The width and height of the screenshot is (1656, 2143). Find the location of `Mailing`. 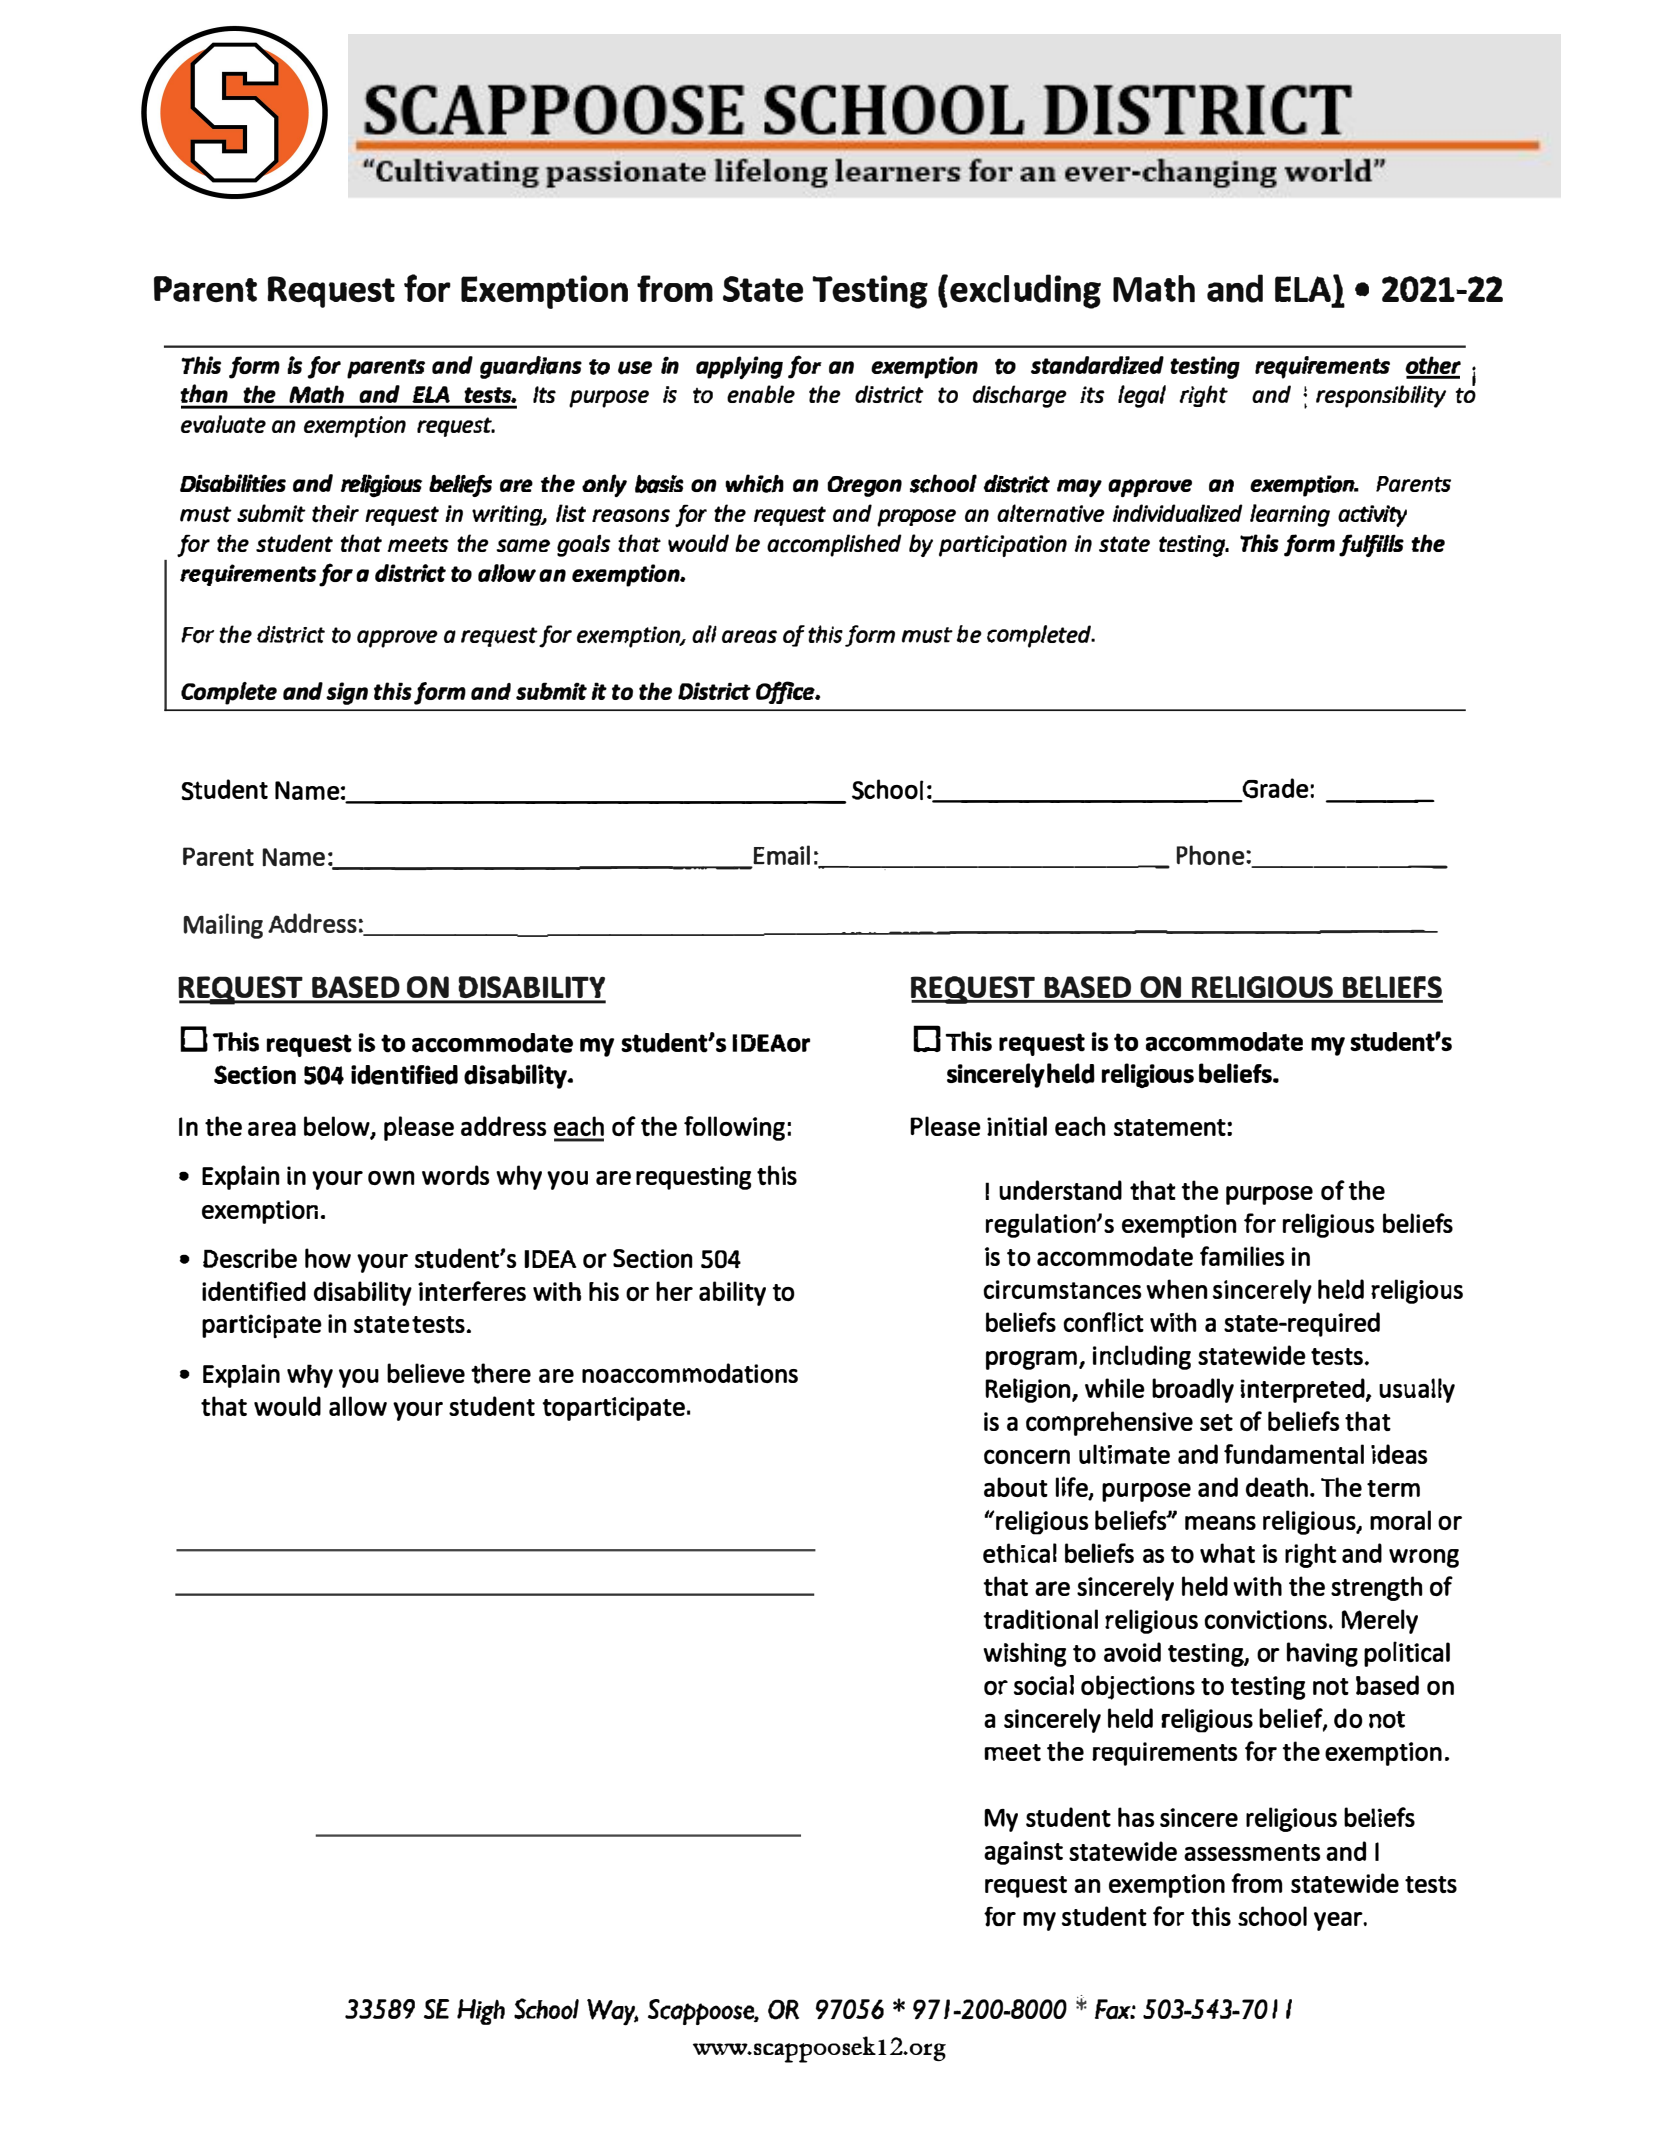

Mailing is located at coordinates (223, 926).
